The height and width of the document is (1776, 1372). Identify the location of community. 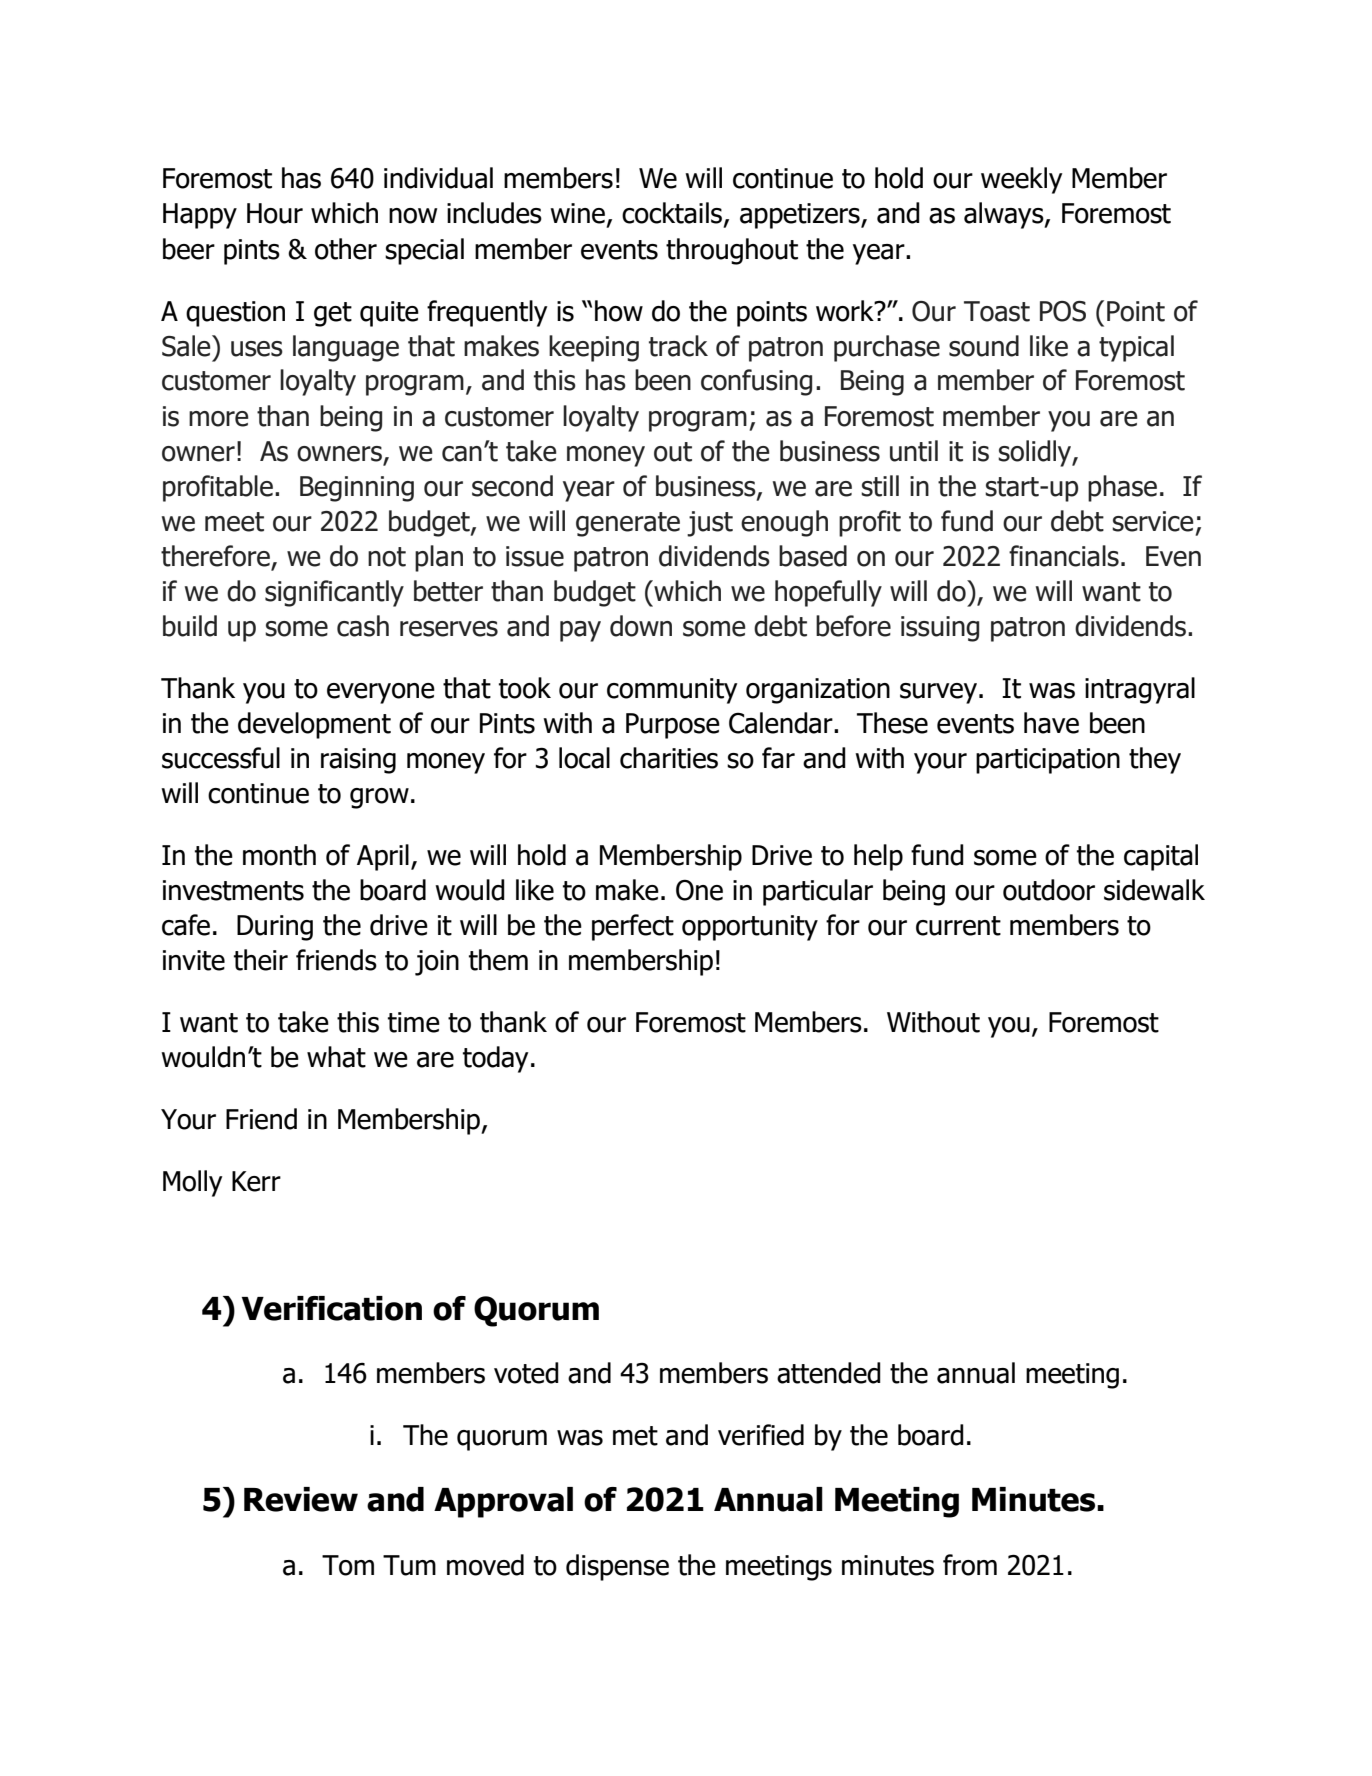
(672, 691).
